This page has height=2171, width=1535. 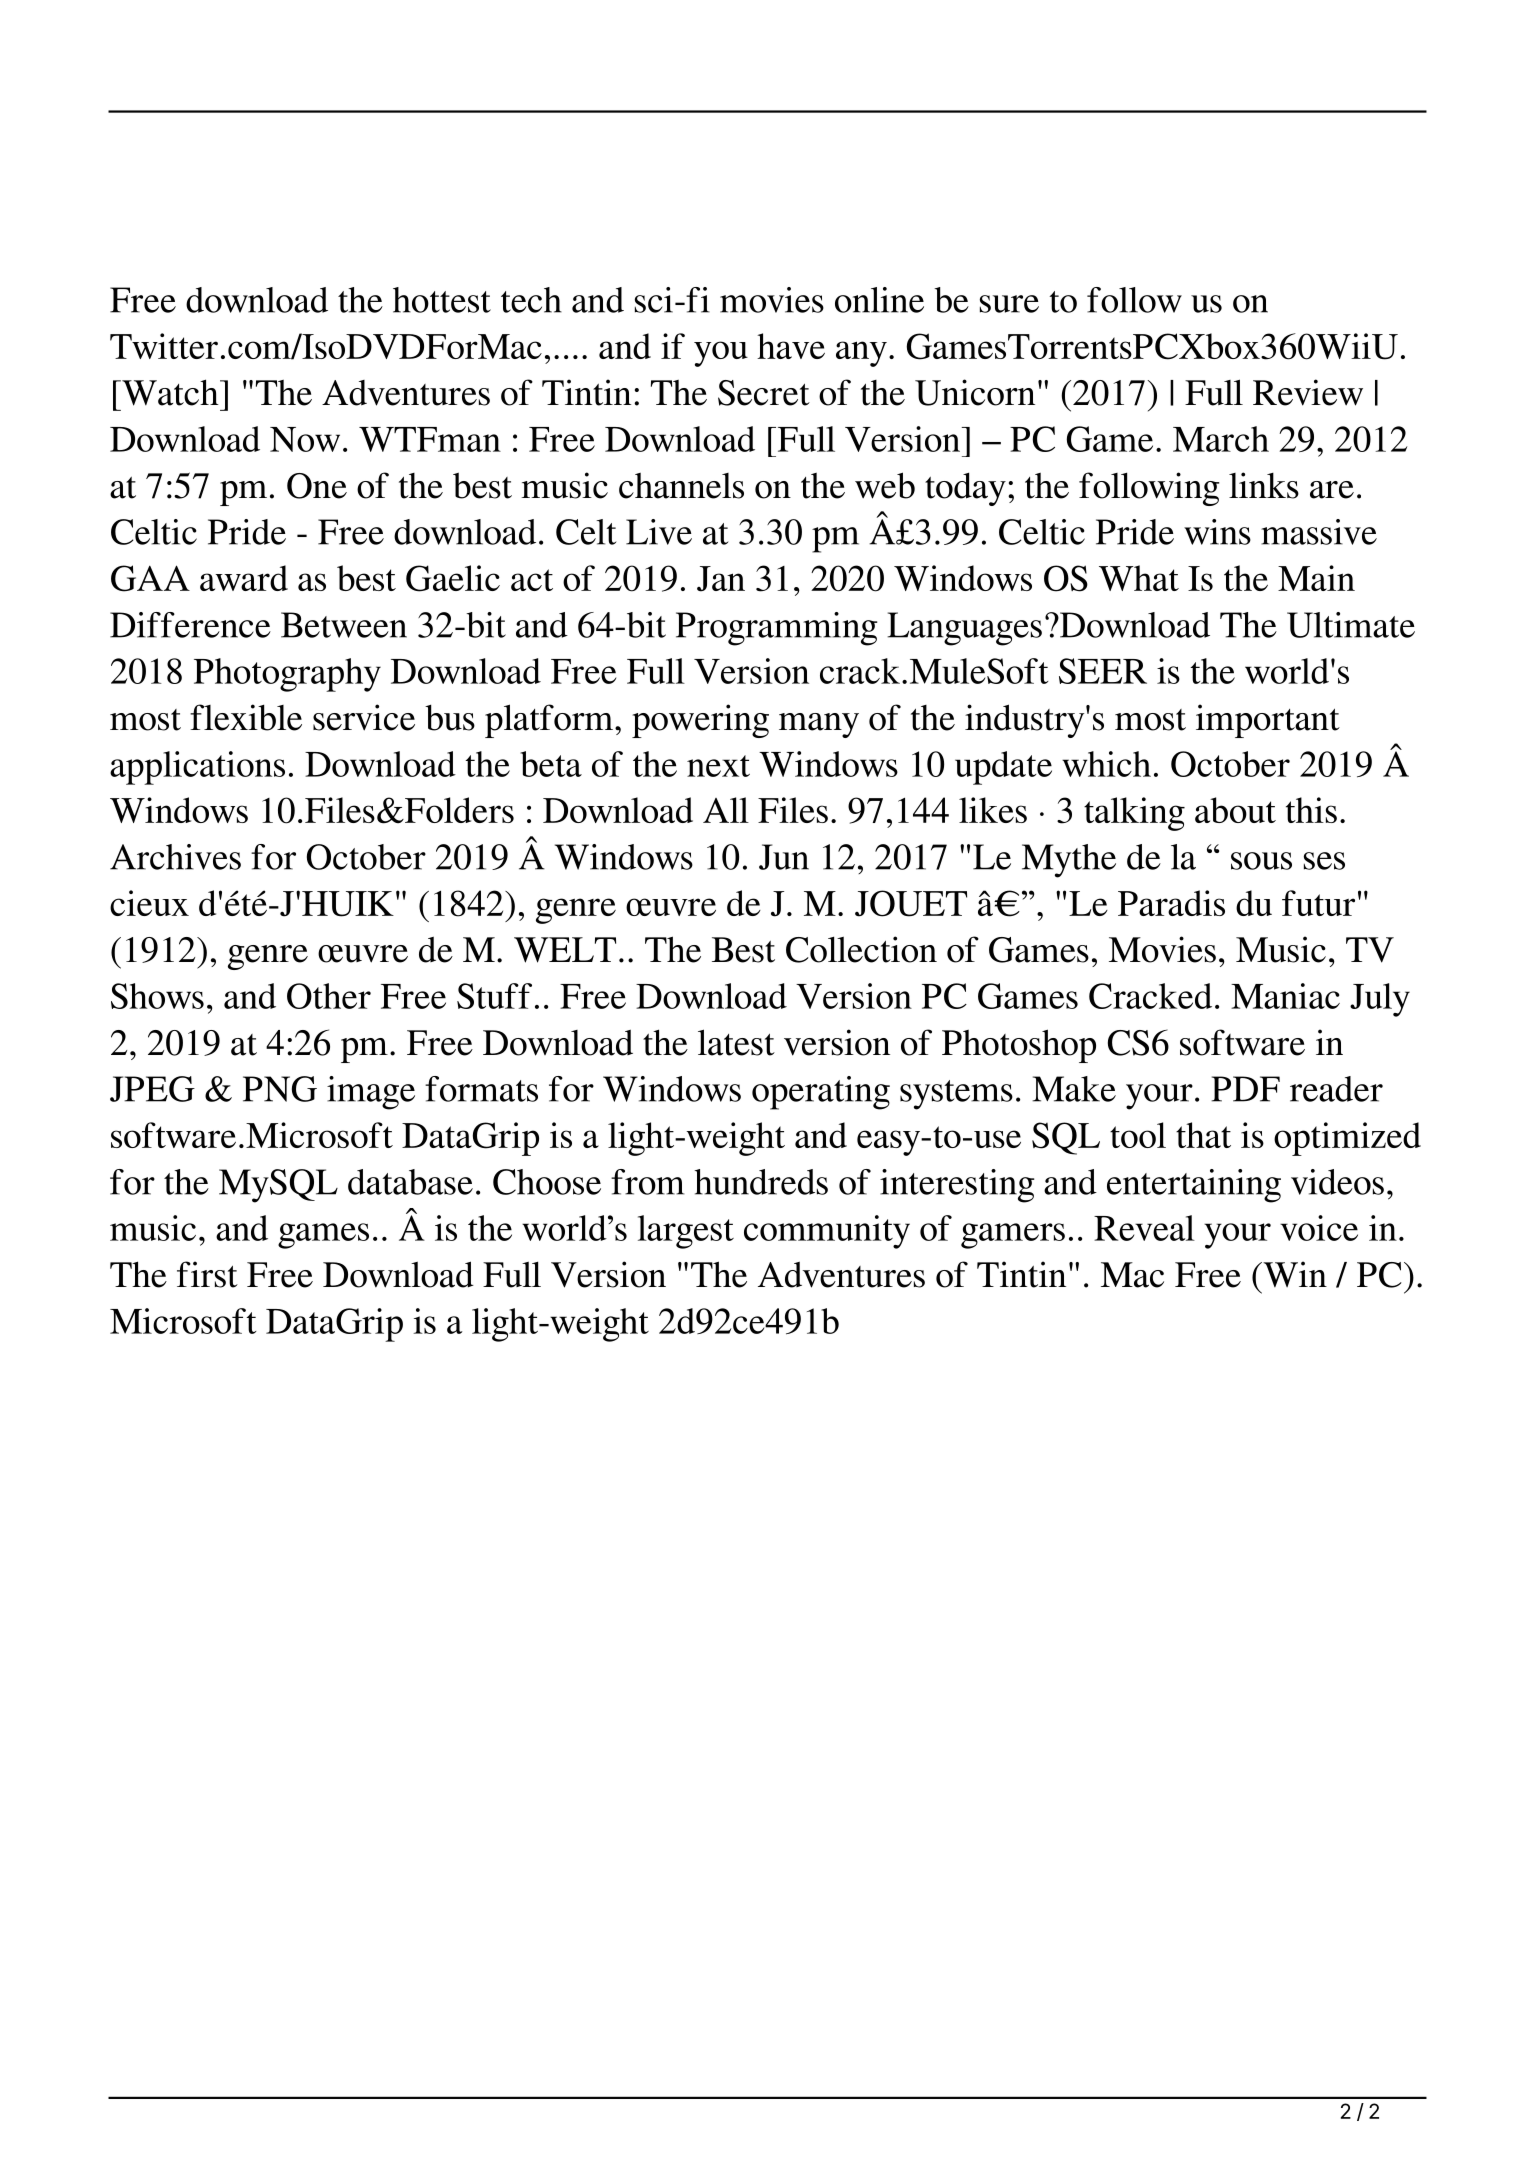 I want to click on Maniac, so click(x=1285, y=996).
